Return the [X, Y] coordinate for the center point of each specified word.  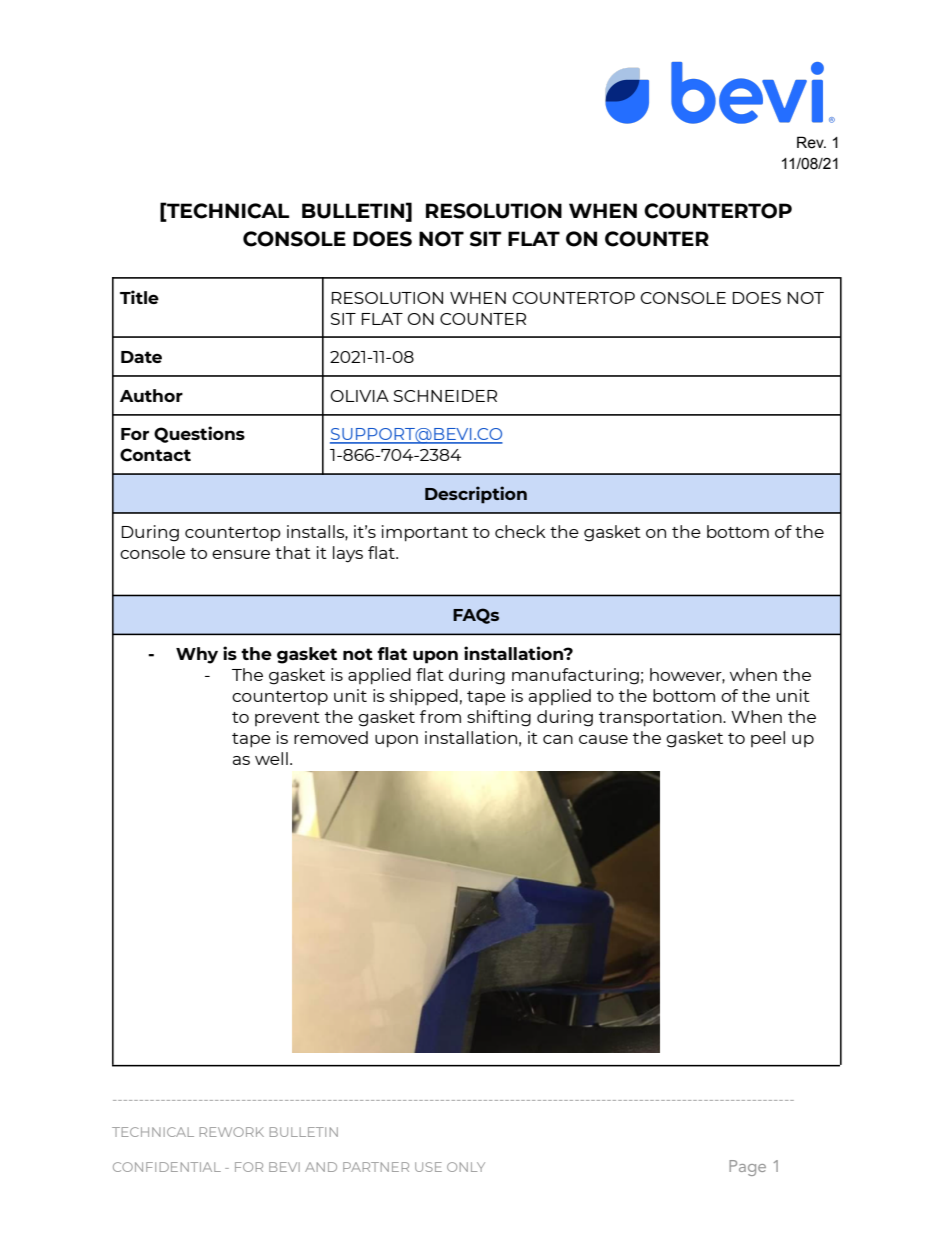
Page [747, 1168]
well [271, 758]
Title [139, 297]
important [425, 533]
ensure [241, 554]
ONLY [466, 1167]
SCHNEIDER [445, 396]
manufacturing [575, 676]
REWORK [232, 1132]
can [558, 739]
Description [476, 495]
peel [768, 739]
